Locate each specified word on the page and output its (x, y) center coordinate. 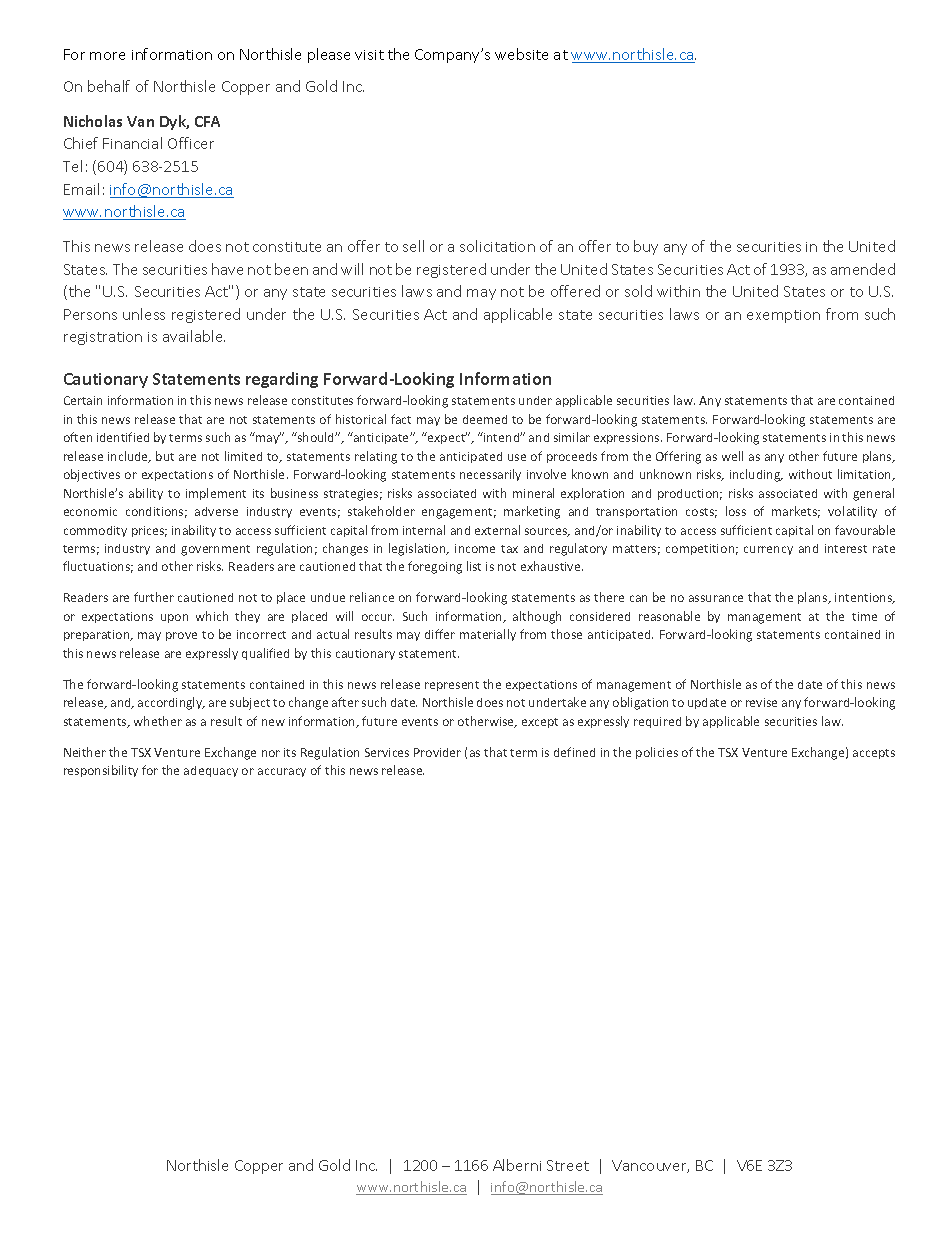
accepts (874, 754)
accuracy (282, 772)
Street (568, 1165)
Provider (437, 752)
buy (646, 247)
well (732, 456)
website (521, 54)
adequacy (211, 771)
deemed (485, 419)
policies (657, 753)
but (165, 456)
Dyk (174, 122)
